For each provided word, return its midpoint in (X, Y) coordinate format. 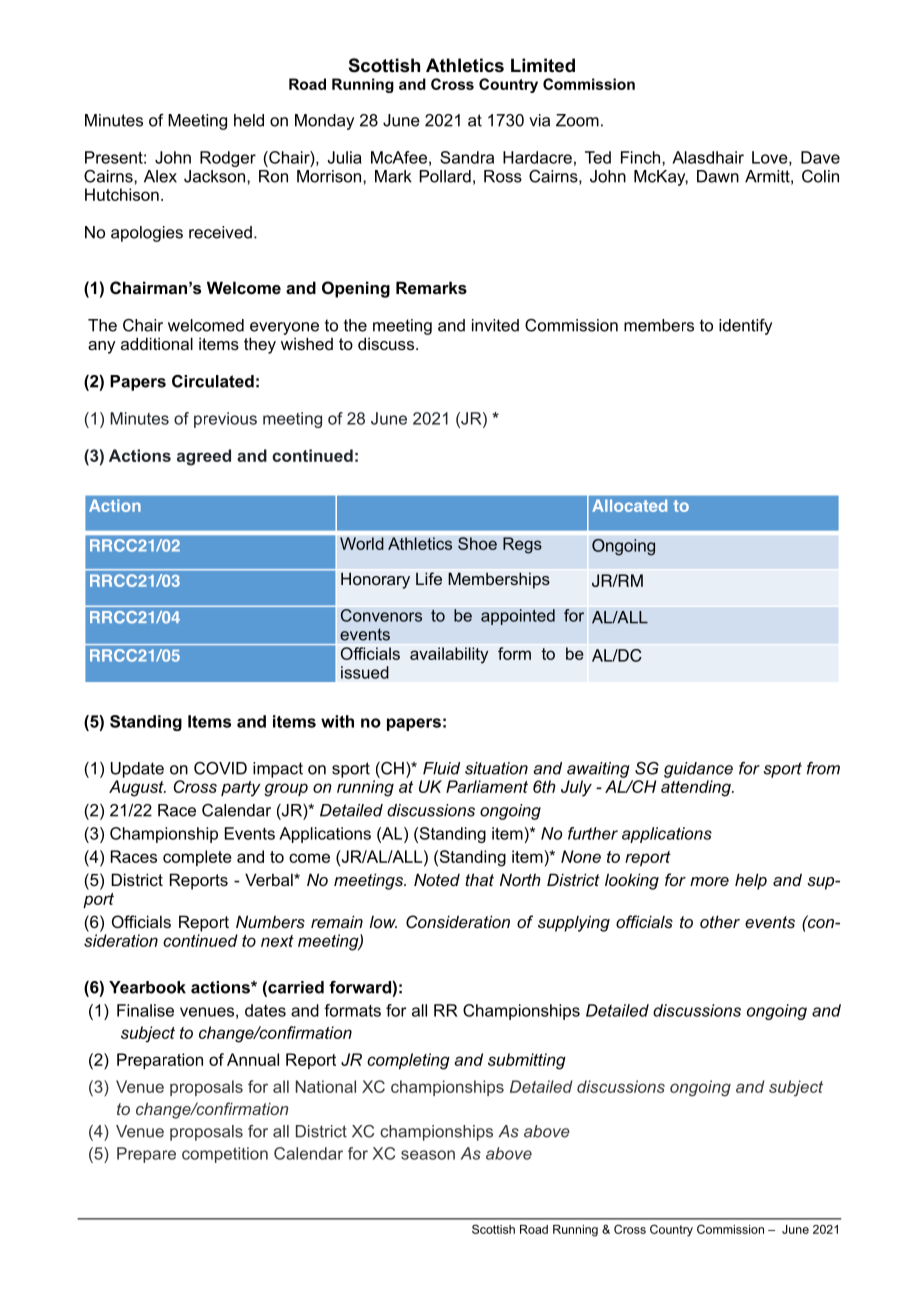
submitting (527, 1061)
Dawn (718, 176)
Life (429, 578)
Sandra (467, 157)
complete (197, 858)
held (249, 120)
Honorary (375, 580)
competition (225, 1155)
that (479, 879)
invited (495, 325)
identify (745, 327)
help (751, 881)
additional (157, 343)
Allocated (629, 505)
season (428, 1155)
